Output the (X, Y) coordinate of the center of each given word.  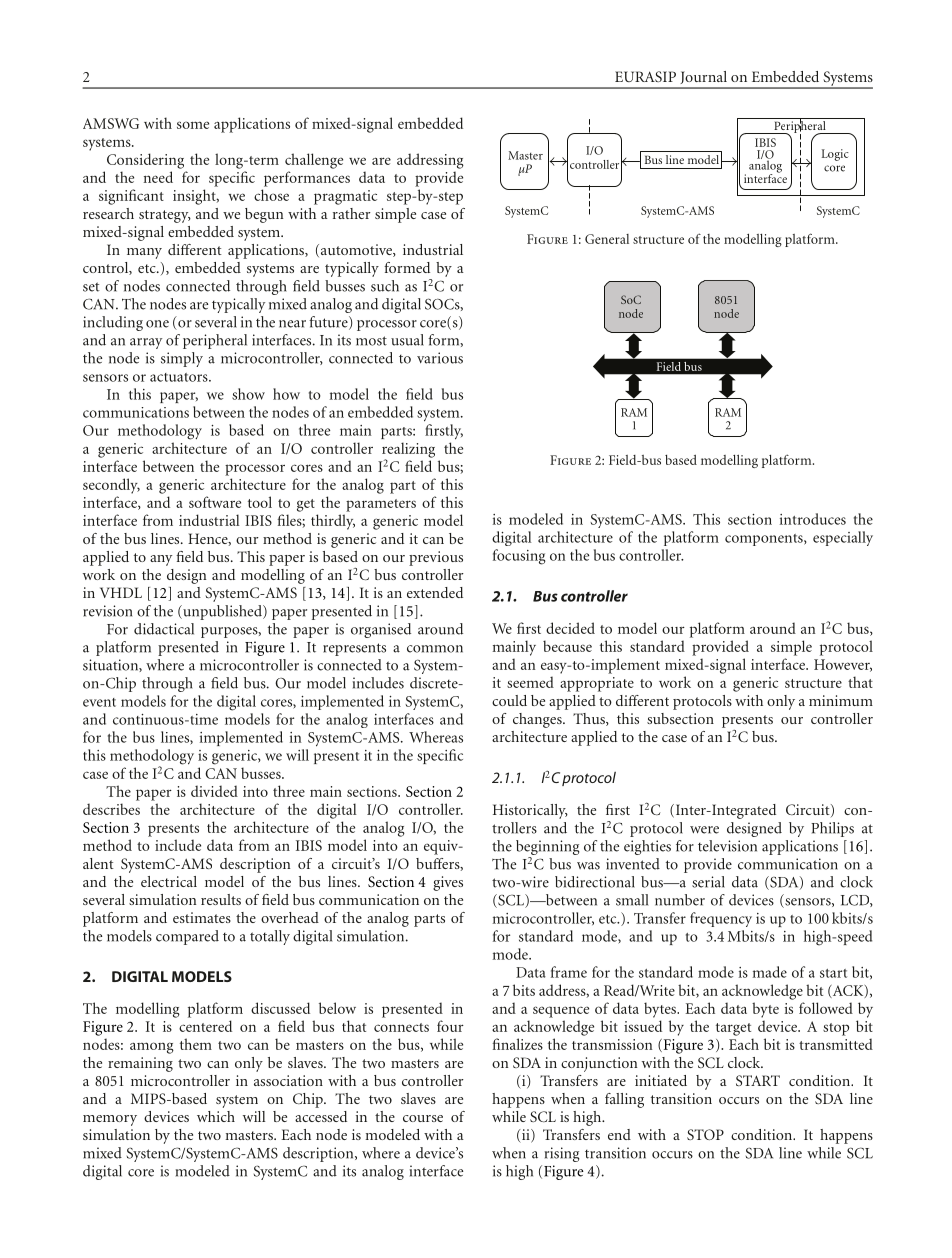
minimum (841, 700)
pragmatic (345, 197)
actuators (180, 377)
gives (448, 883)
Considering (145, 161)
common (435, 649)
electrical (169, 881)
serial (708, 882)
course (423, 1118)
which (216, 1116)
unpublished (222, 612)
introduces (813, 519)
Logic (835, 155)
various (440, 358)
